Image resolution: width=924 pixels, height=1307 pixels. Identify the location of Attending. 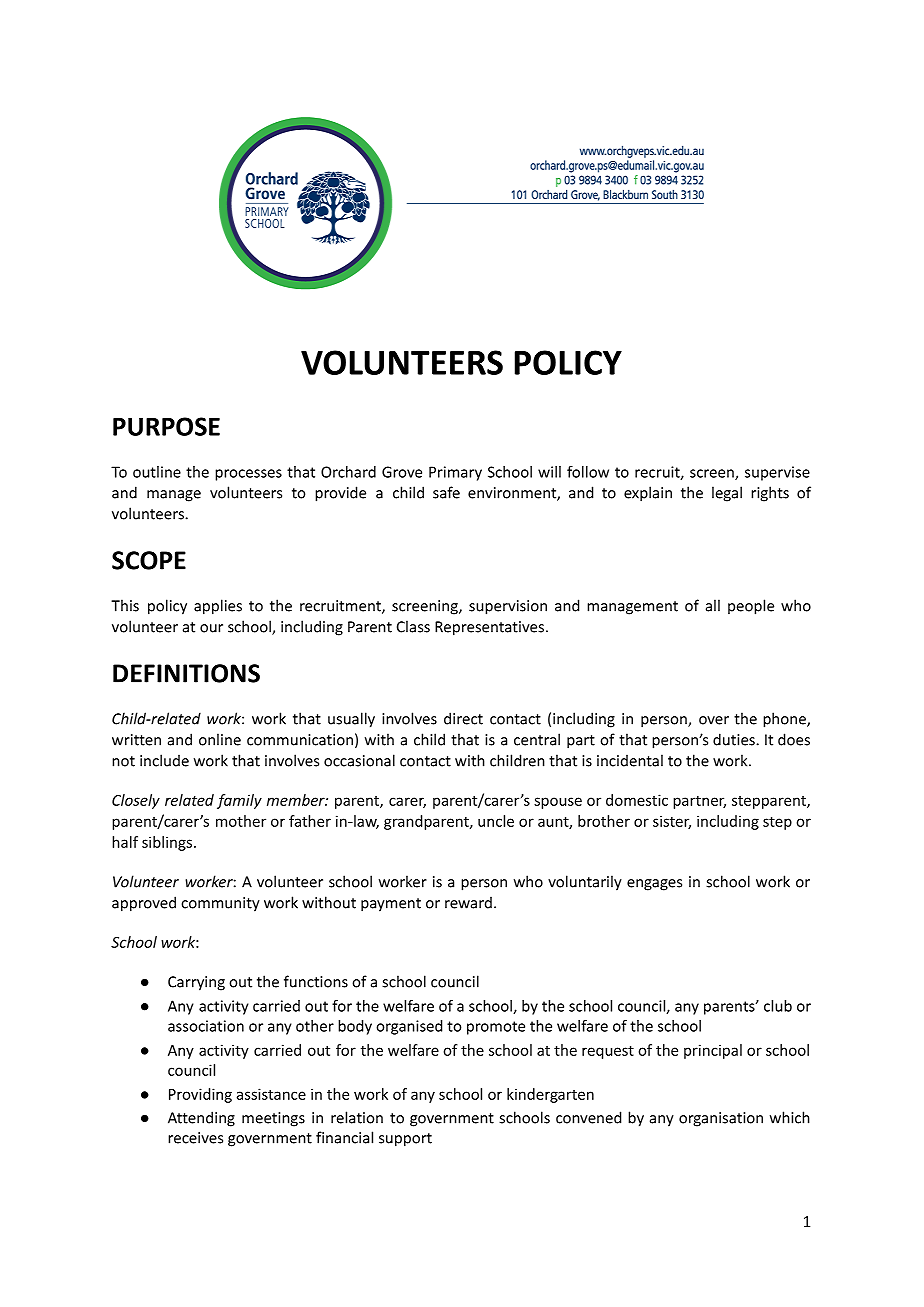
(201, 1119).
